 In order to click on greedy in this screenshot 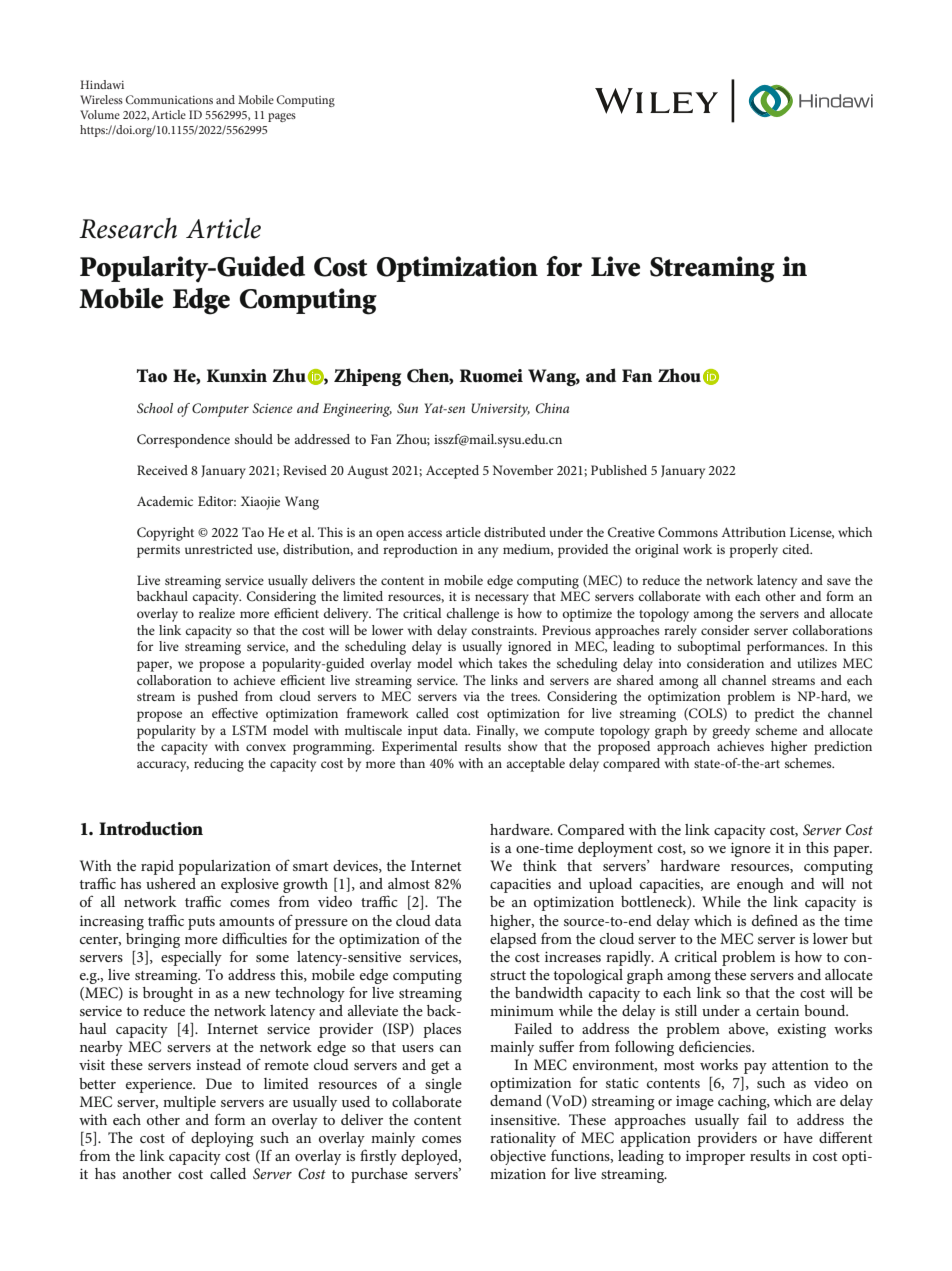, I will do `click(731, 732)`.
